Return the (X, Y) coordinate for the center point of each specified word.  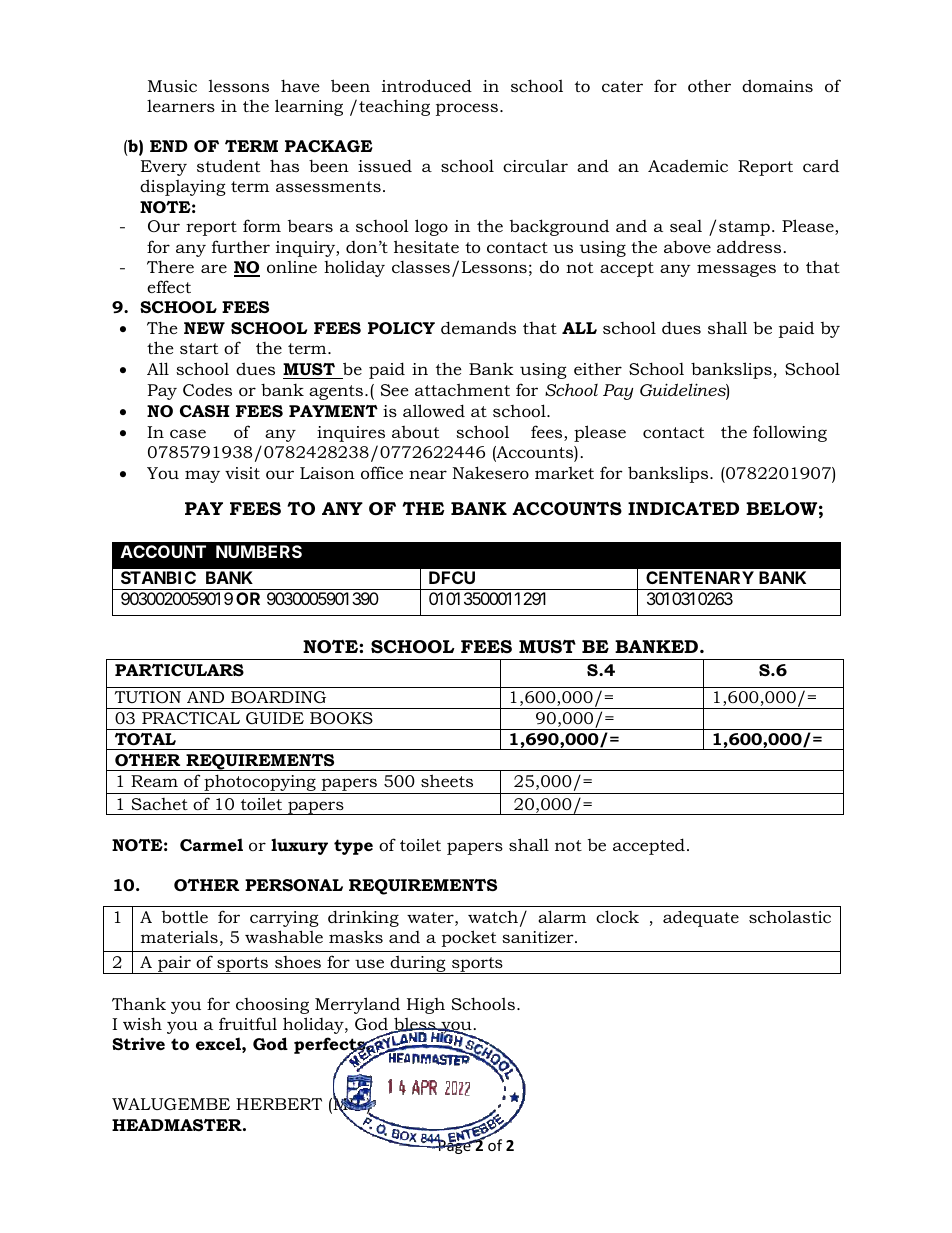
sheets (447, 780)
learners (181, 106)
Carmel (211, 844)
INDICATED (683, 509)
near (428, 474)
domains (777, 85)
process (468, 109)
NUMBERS (259, 551)
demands (478, 327)
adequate (701, 918)
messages (736, 270)
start (199, 348)
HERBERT (279, 1104)
